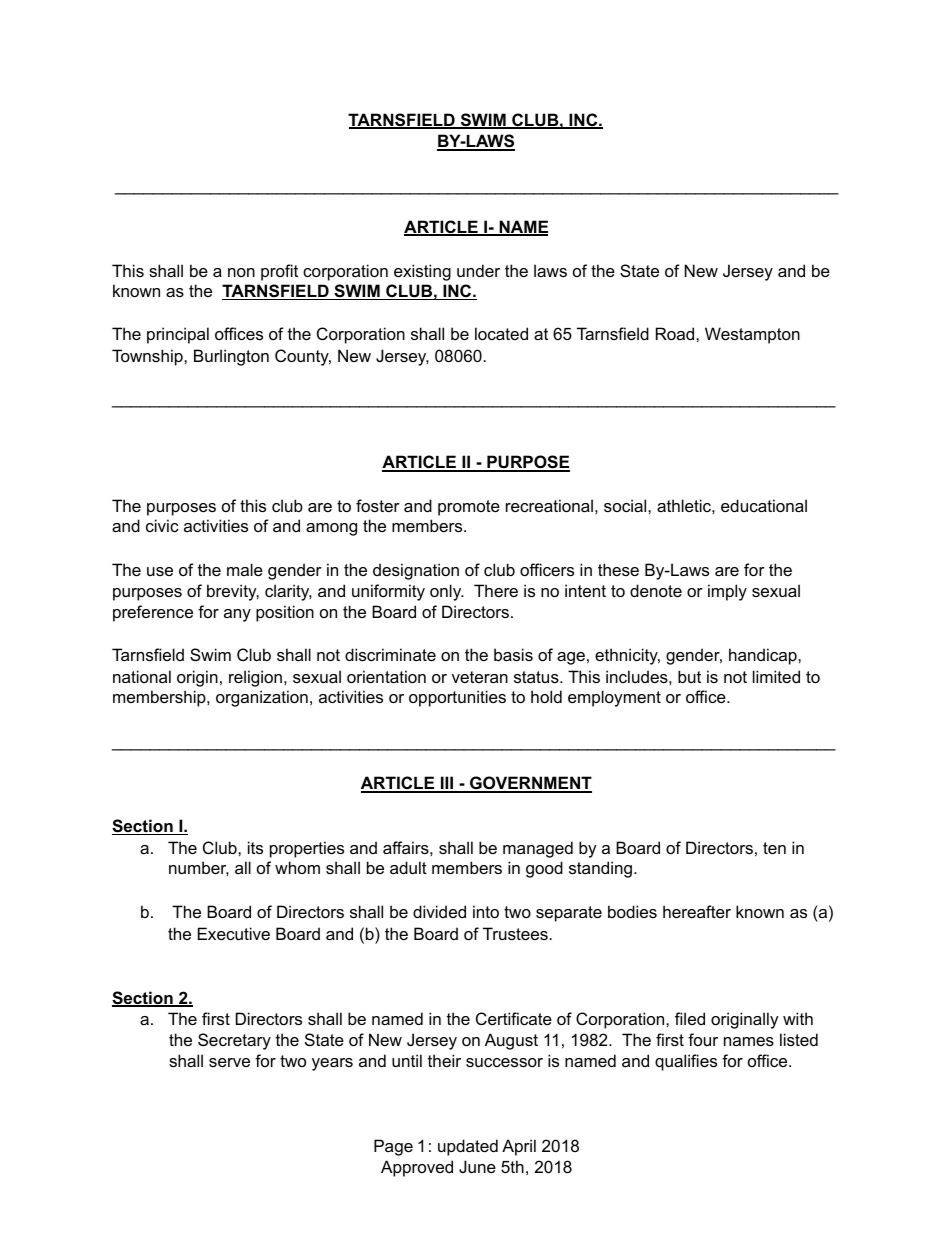  What do you see at coordinates (468, 1147) in the screenshot?
I see `updated` at bounding box center [468, 1147].
